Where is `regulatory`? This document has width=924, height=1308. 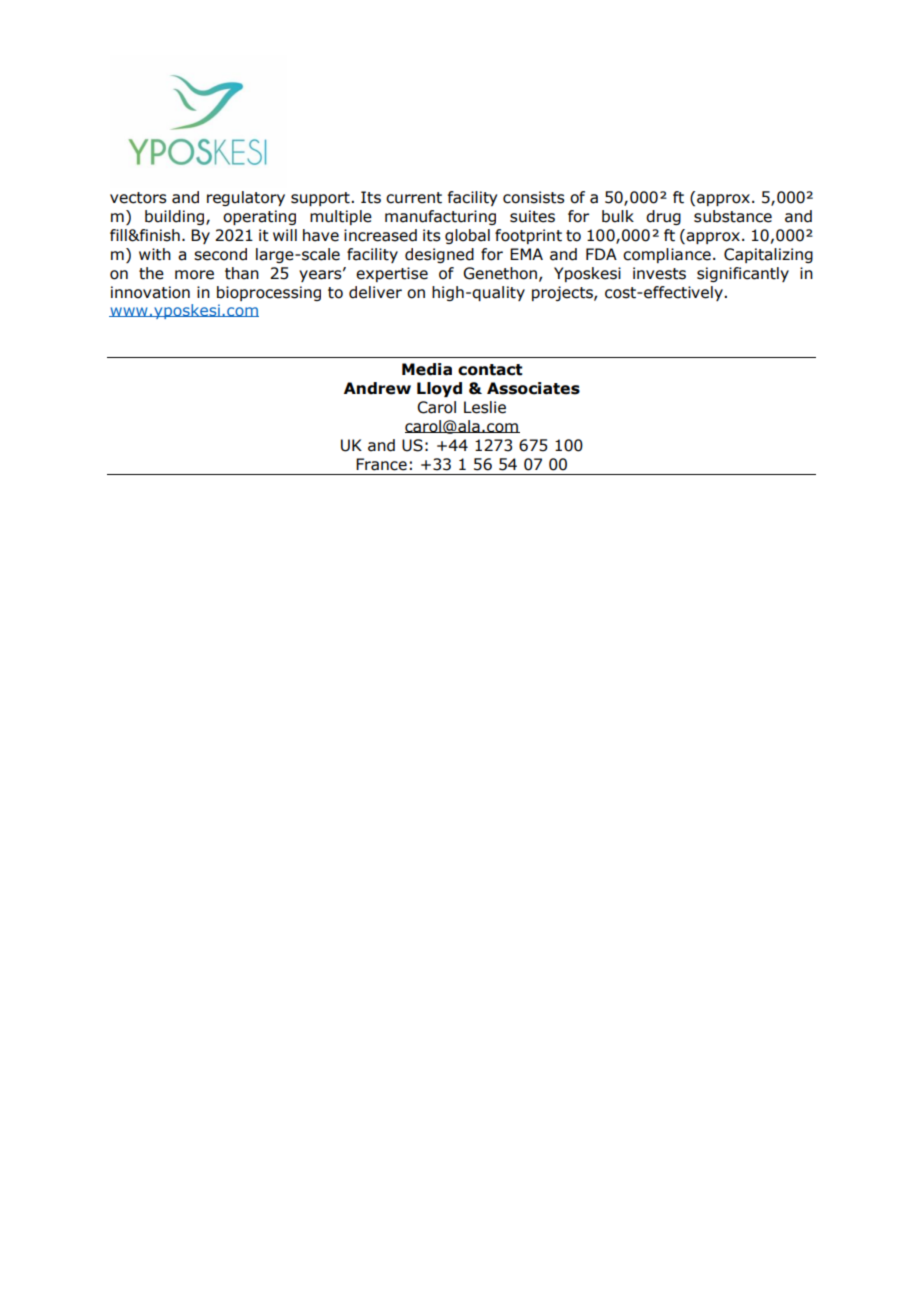 regulatory is located at coordinates (246, 198).
